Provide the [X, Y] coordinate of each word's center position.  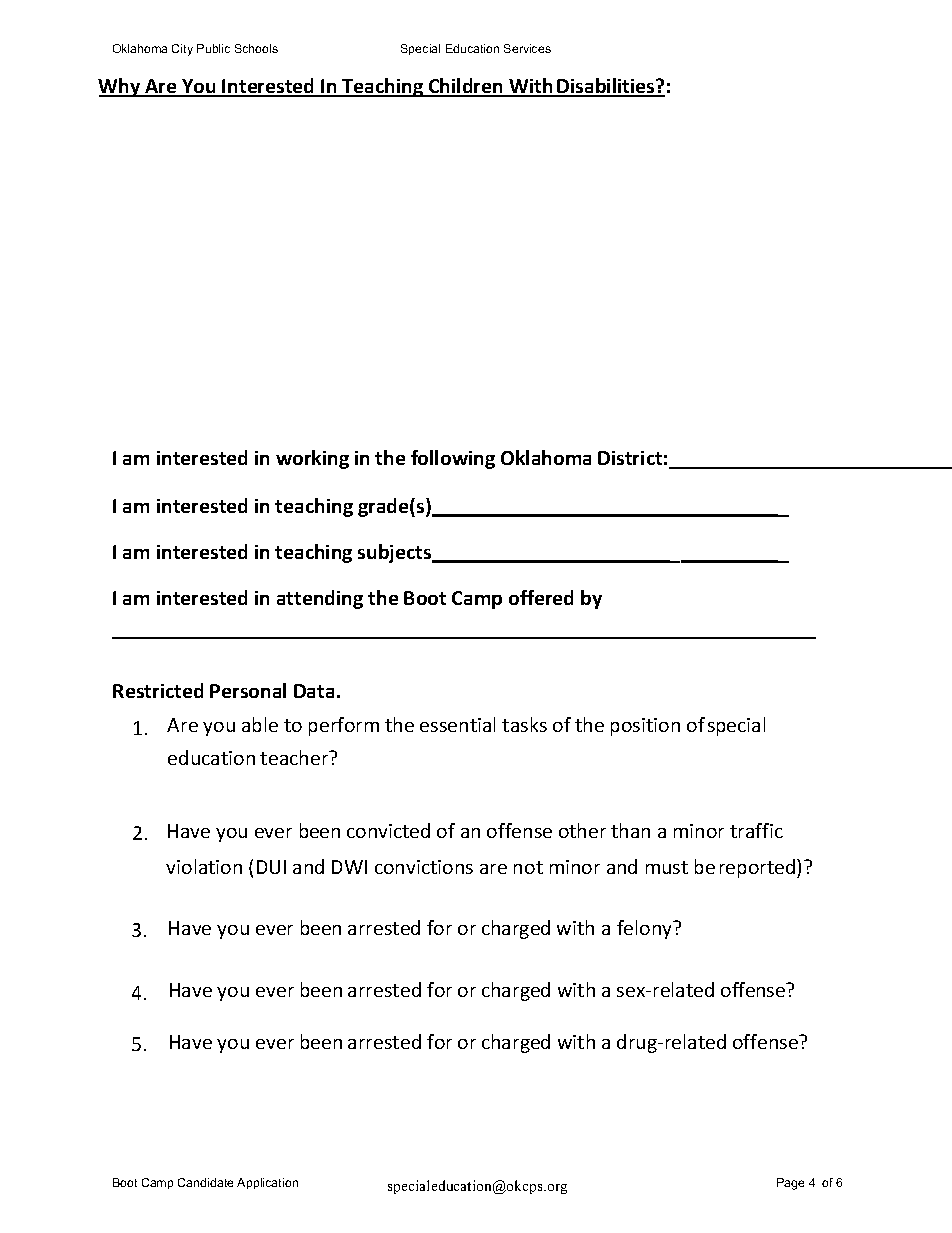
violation [204, 866]
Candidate [205, 1182]
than [630, 830]
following [453, 459]
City [182, 50]
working [312, 459]
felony [646, 929]
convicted [388, 830]
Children [466, 87]
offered [541, 597]
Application [267, 1183]
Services [527, 48]
